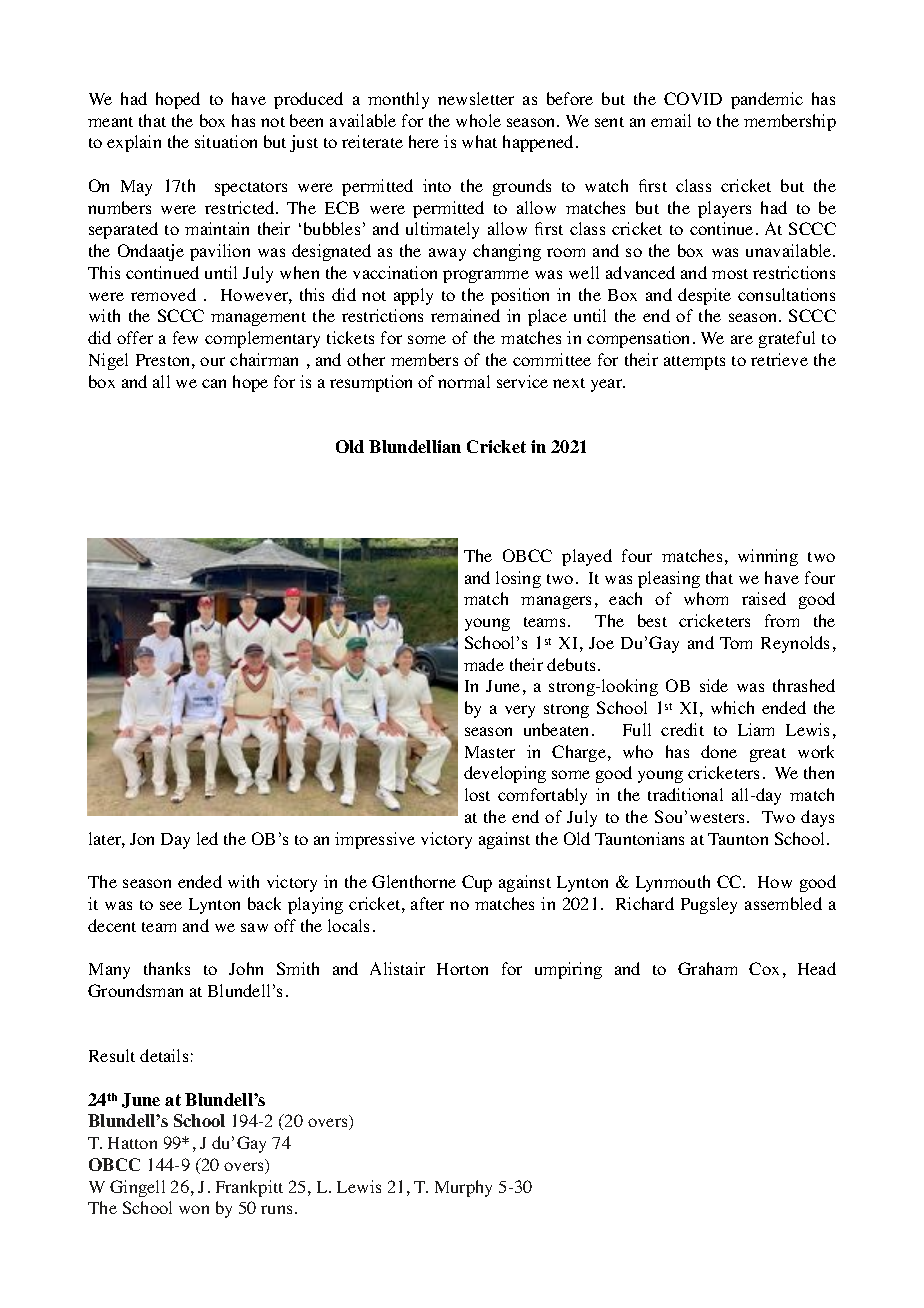  Describe the element at coordinates (768, 557) in the screenshot. I see `winning` at that location.
